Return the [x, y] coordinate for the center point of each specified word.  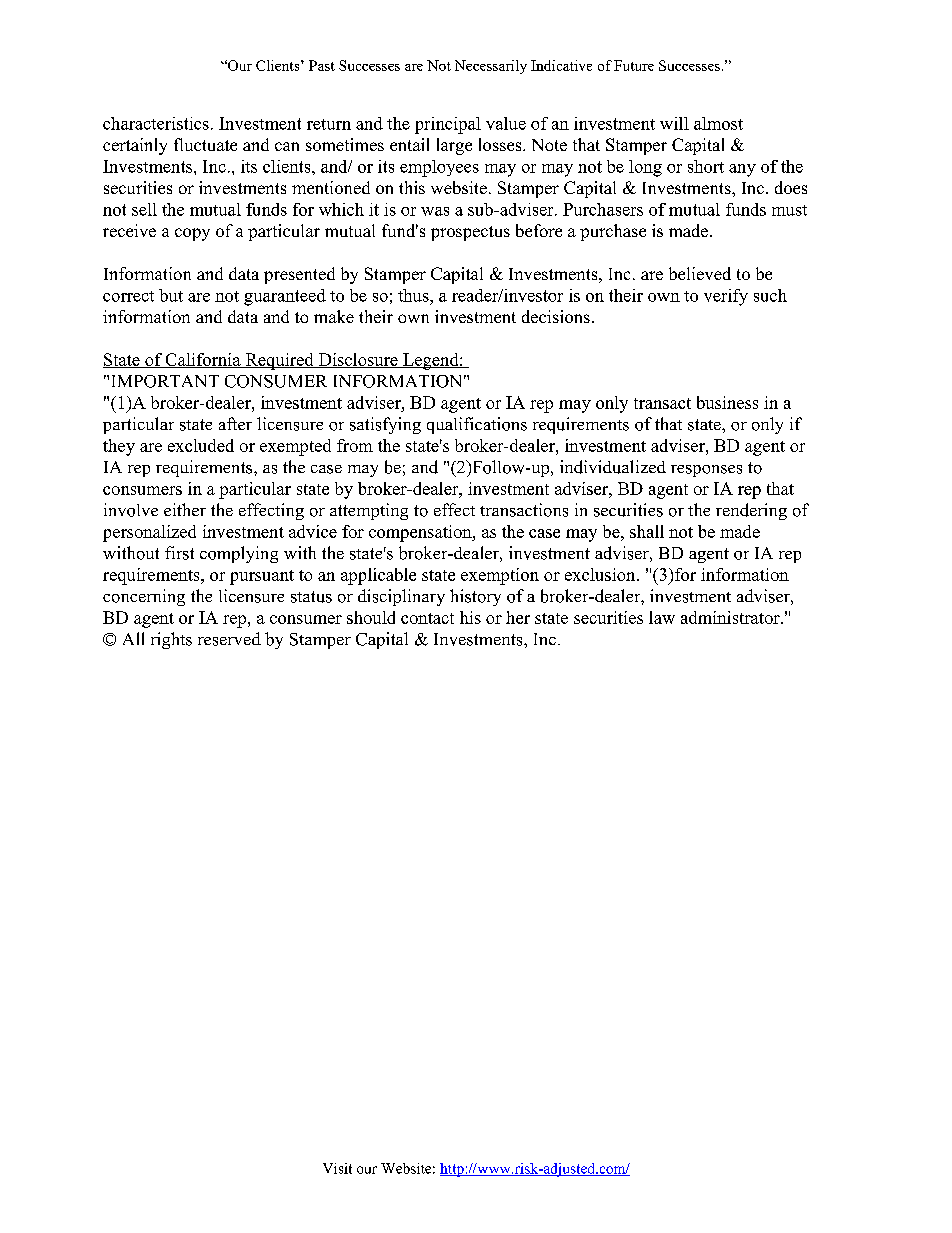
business [727, 402]
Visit [337, 1168]
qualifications [477, 425]
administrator [731, 617]
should [371, 617]
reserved [229, 639]
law [662, 617]
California [203, 360]
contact [427, 618]
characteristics [156, 123]
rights [171, 640]
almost [718, 123]
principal [448, 125]
